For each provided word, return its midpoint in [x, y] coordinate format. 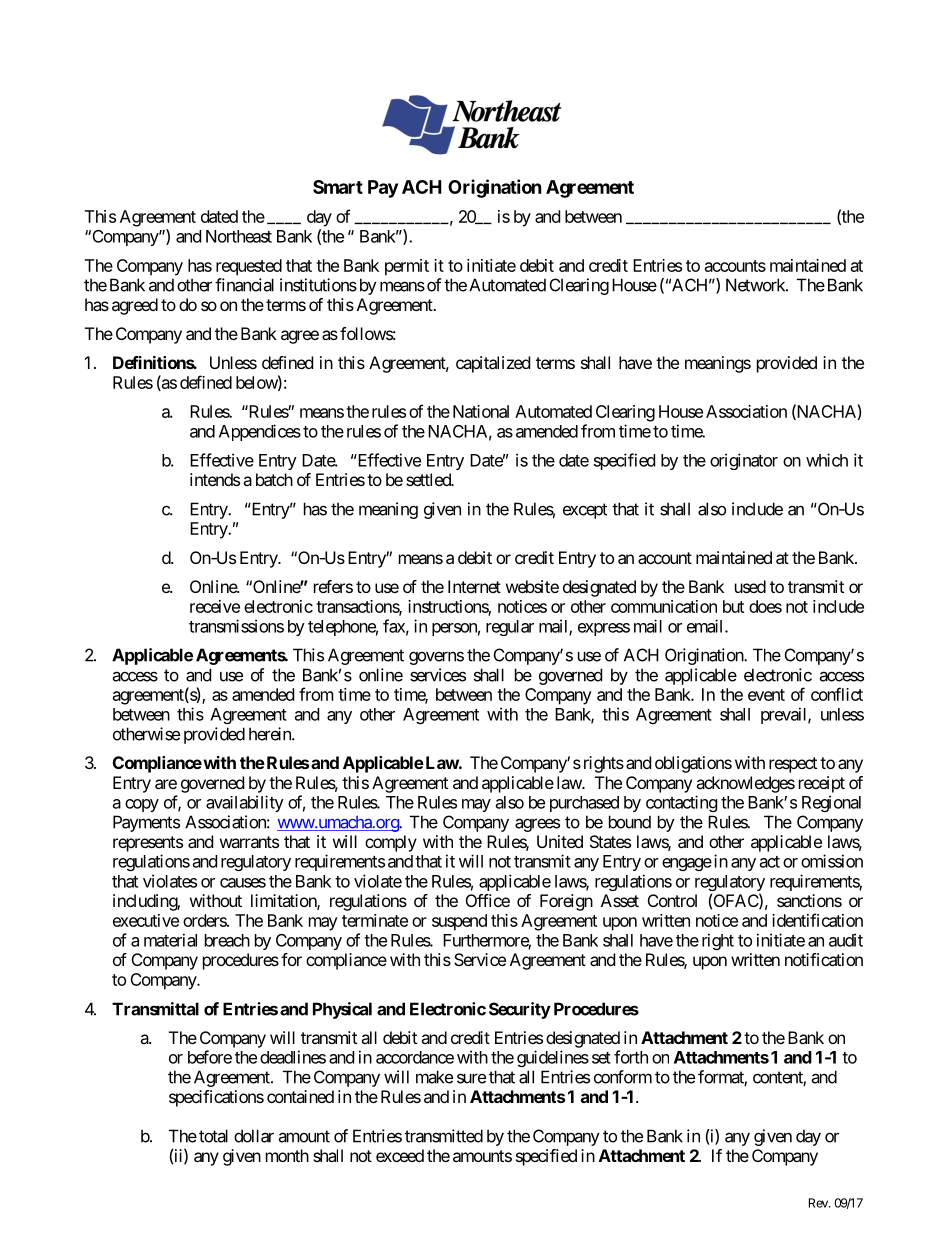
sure [471, 1078]
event [766, 695]
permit [407, 267]
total [213, 1136]
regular [510, 628]
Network [756, 285]
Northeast [239, 236]
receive [215, 606]
